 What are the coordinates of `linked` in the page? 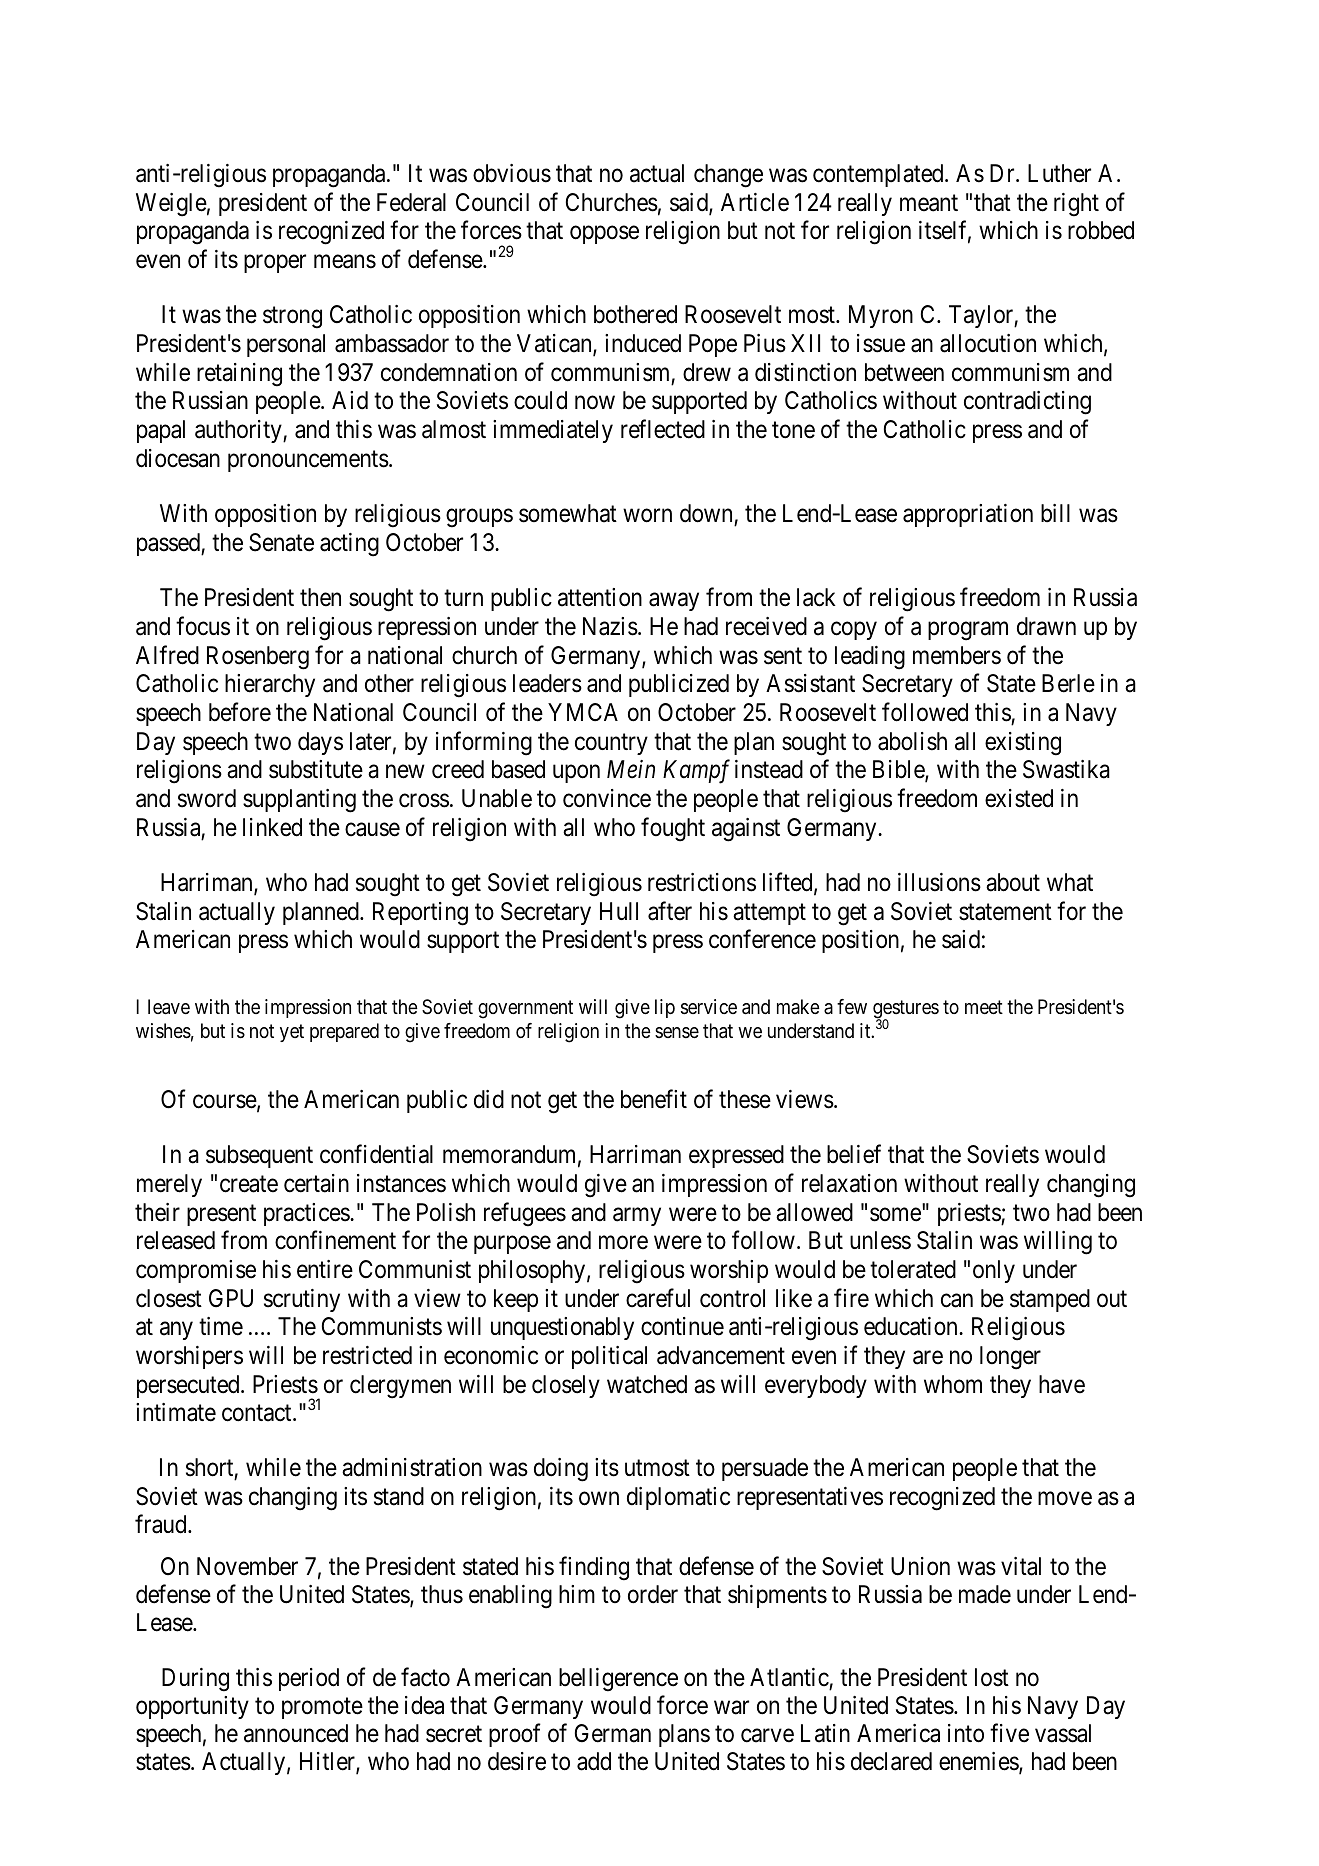 It's located at (272, 827).
